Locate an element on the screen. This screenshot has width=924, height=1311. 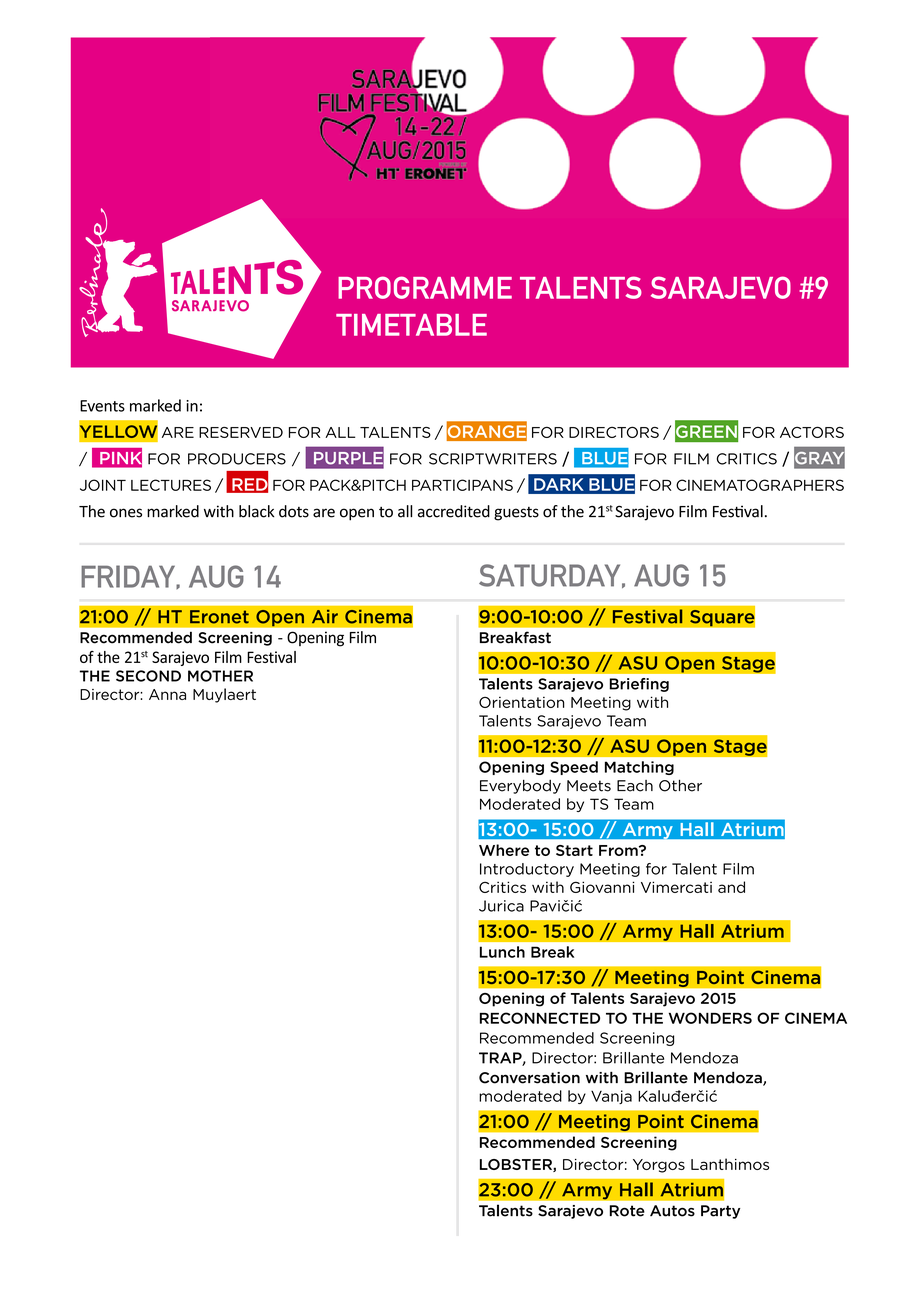
and is located at coordinates (731, 887).
